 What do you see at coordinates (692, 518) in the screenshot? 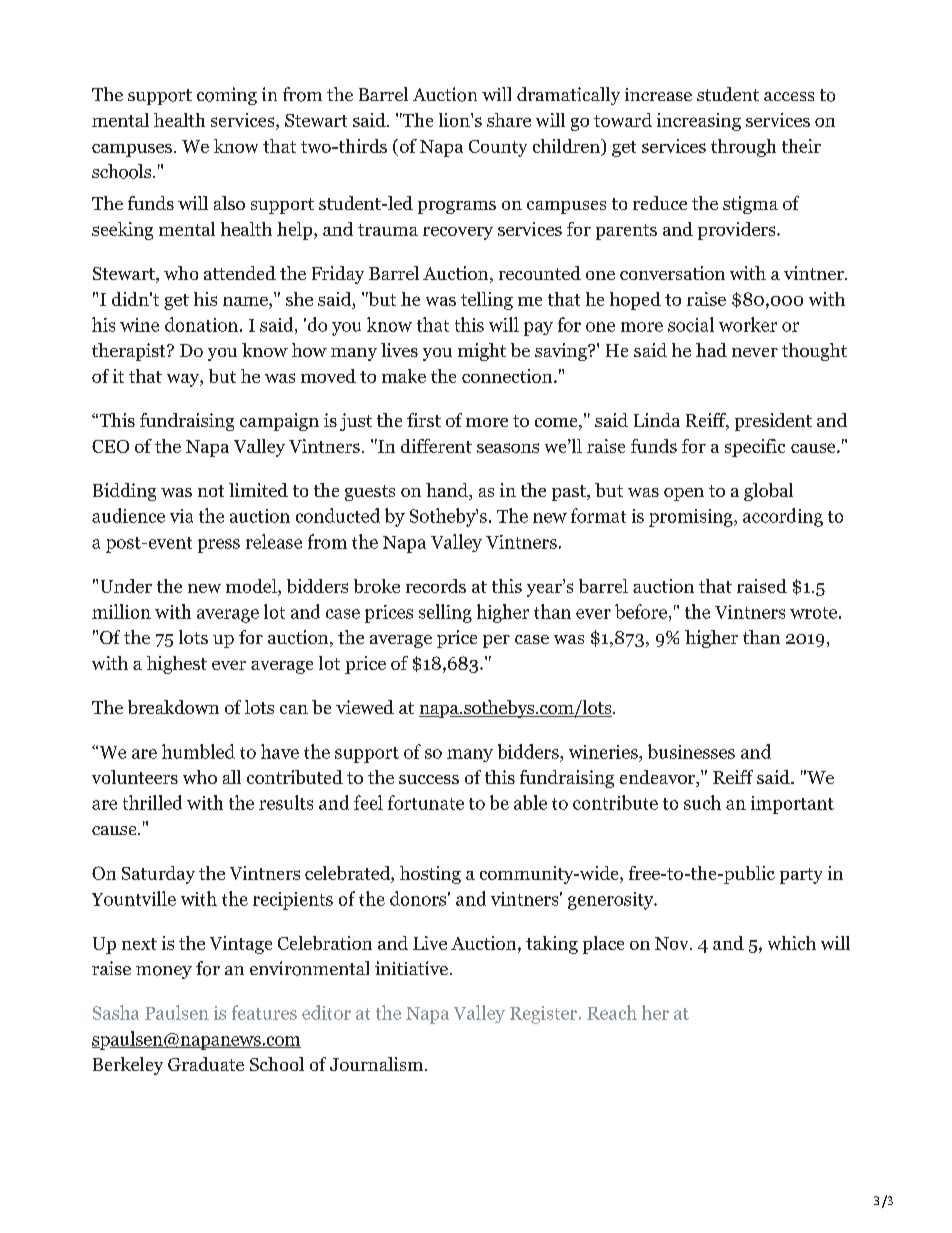
I see `promising` at bounding box center [692, 518].
